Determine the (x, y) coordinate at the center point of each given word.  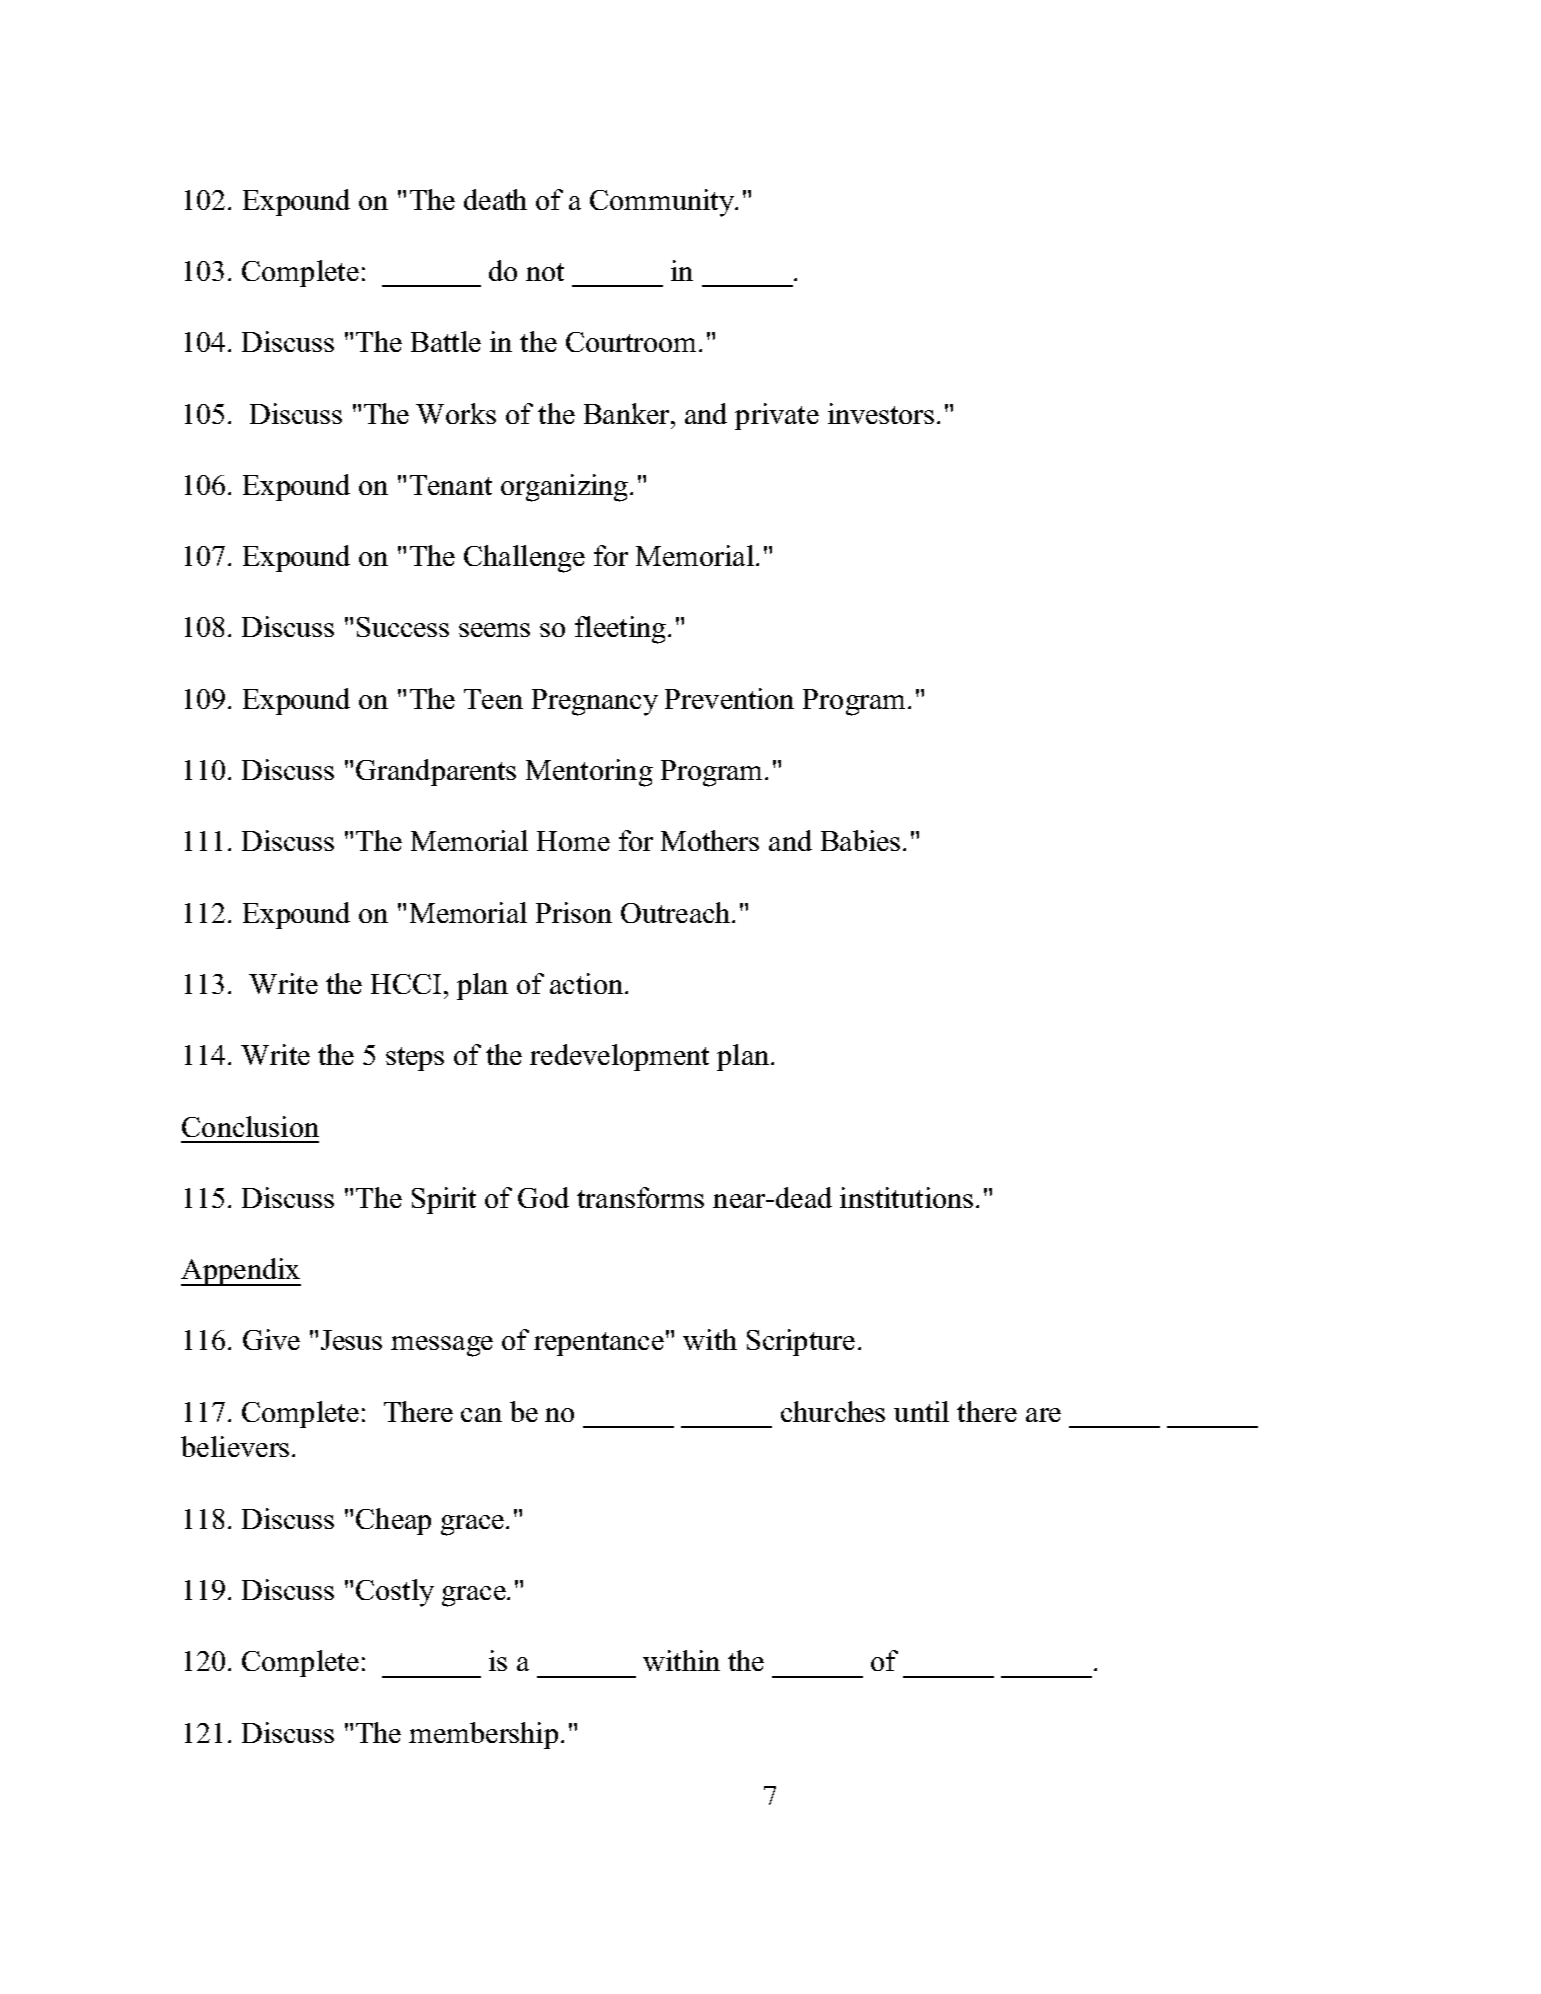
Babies (860, 840)
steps (415, 1059)
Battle (446, 341)
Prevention (729, 698)
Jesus (351, 1340)
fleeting (620, 630)
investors (881, 413)
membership (483, 1735)
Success (403, 627)
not (545, 272)
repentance (599, 1344)
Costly (395, 1593)
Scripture (801, 1342)
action (586, 983)
